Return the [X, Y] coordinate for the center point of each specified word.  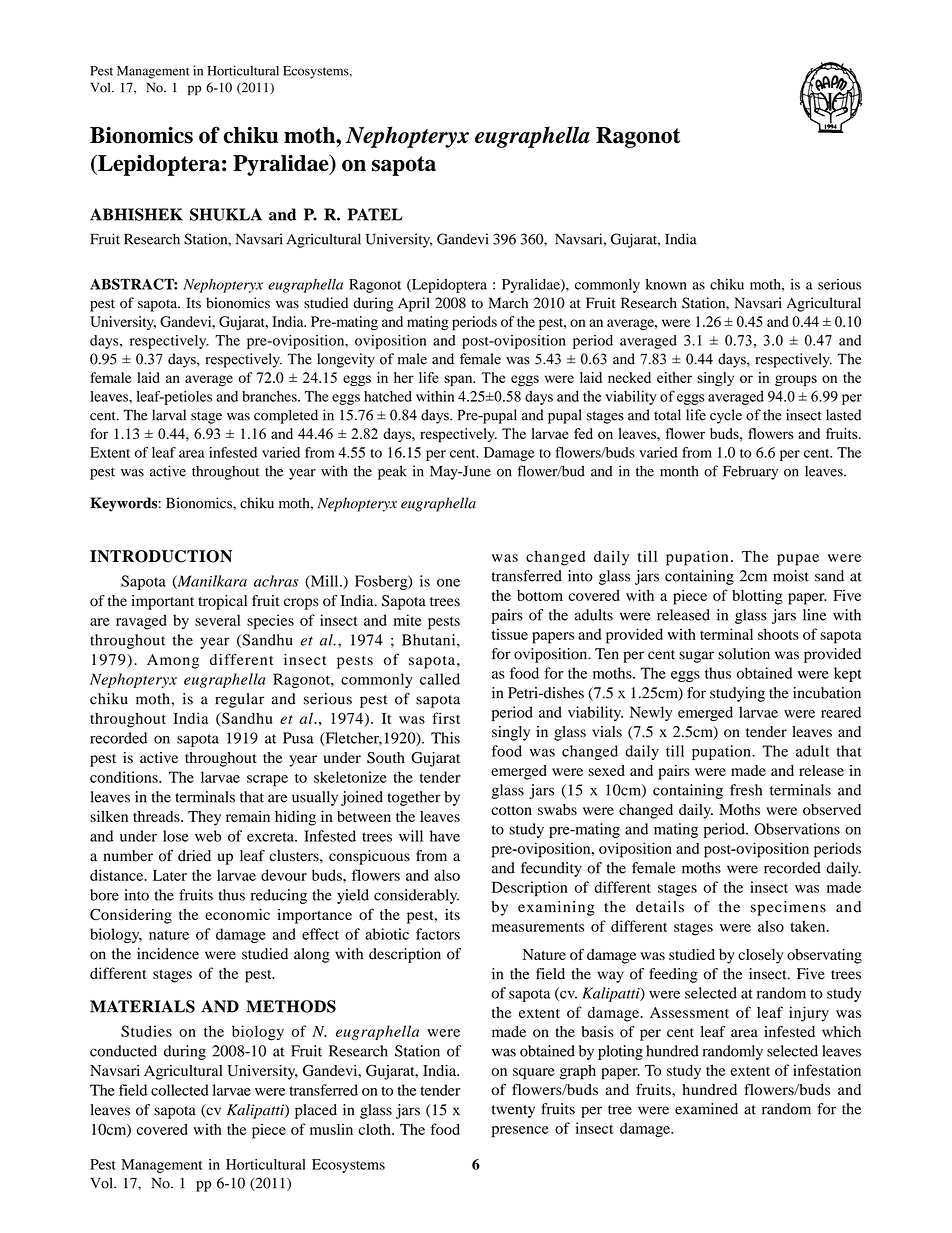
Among [173, 661]
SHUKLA [226, 214]
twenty [513, 1111]
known [666, 284]
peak [392, 472]
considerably [416, 896]
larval [169, 415]
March [508, 303]
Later [170, 875]
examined [706, 1109]
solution [744, 654]
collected [180, 1090]
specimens [788, 908]
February [750, 473]
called [440, 679]
